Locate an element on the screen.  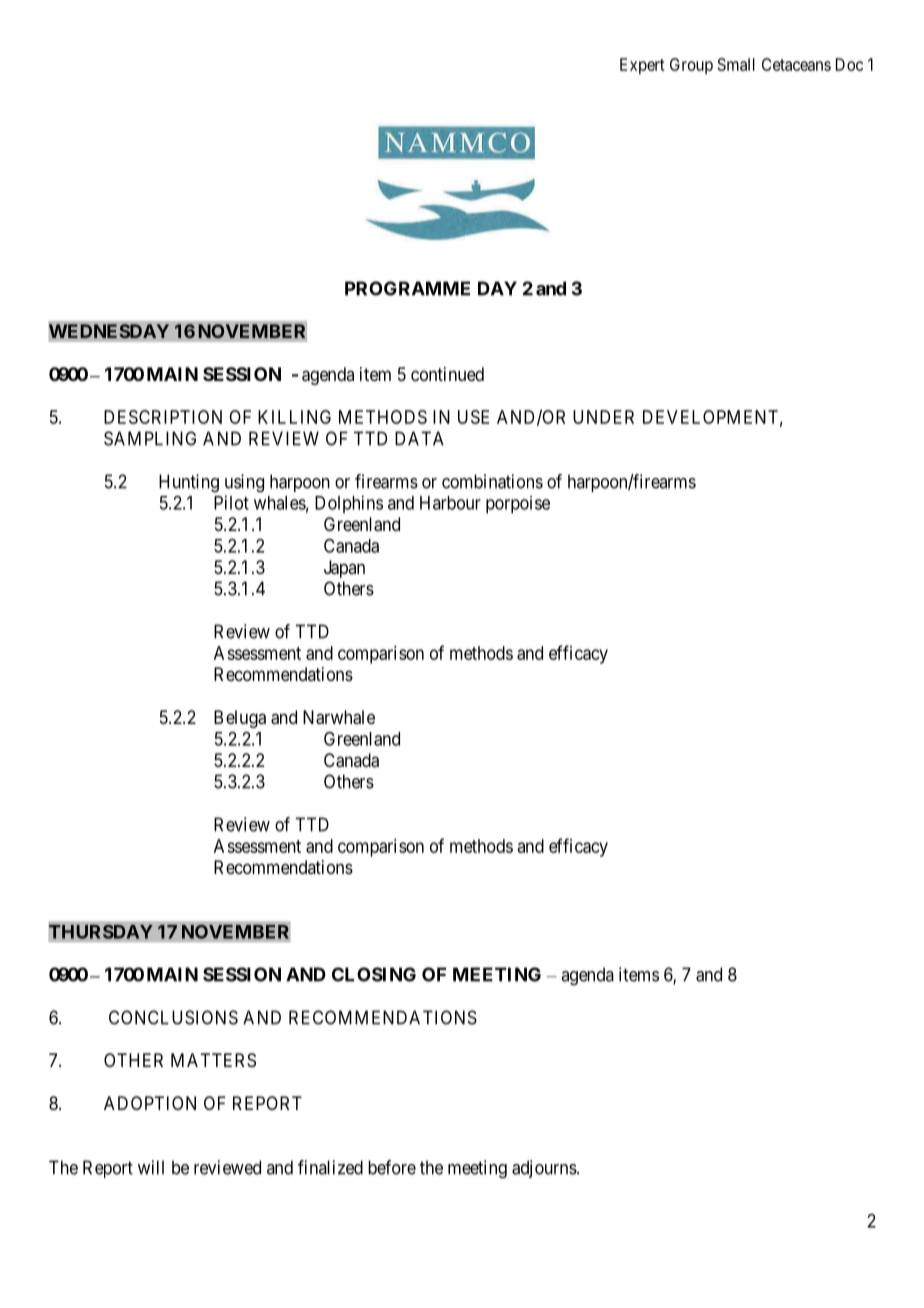
Narwhale is located at coordinates (339, 717).
